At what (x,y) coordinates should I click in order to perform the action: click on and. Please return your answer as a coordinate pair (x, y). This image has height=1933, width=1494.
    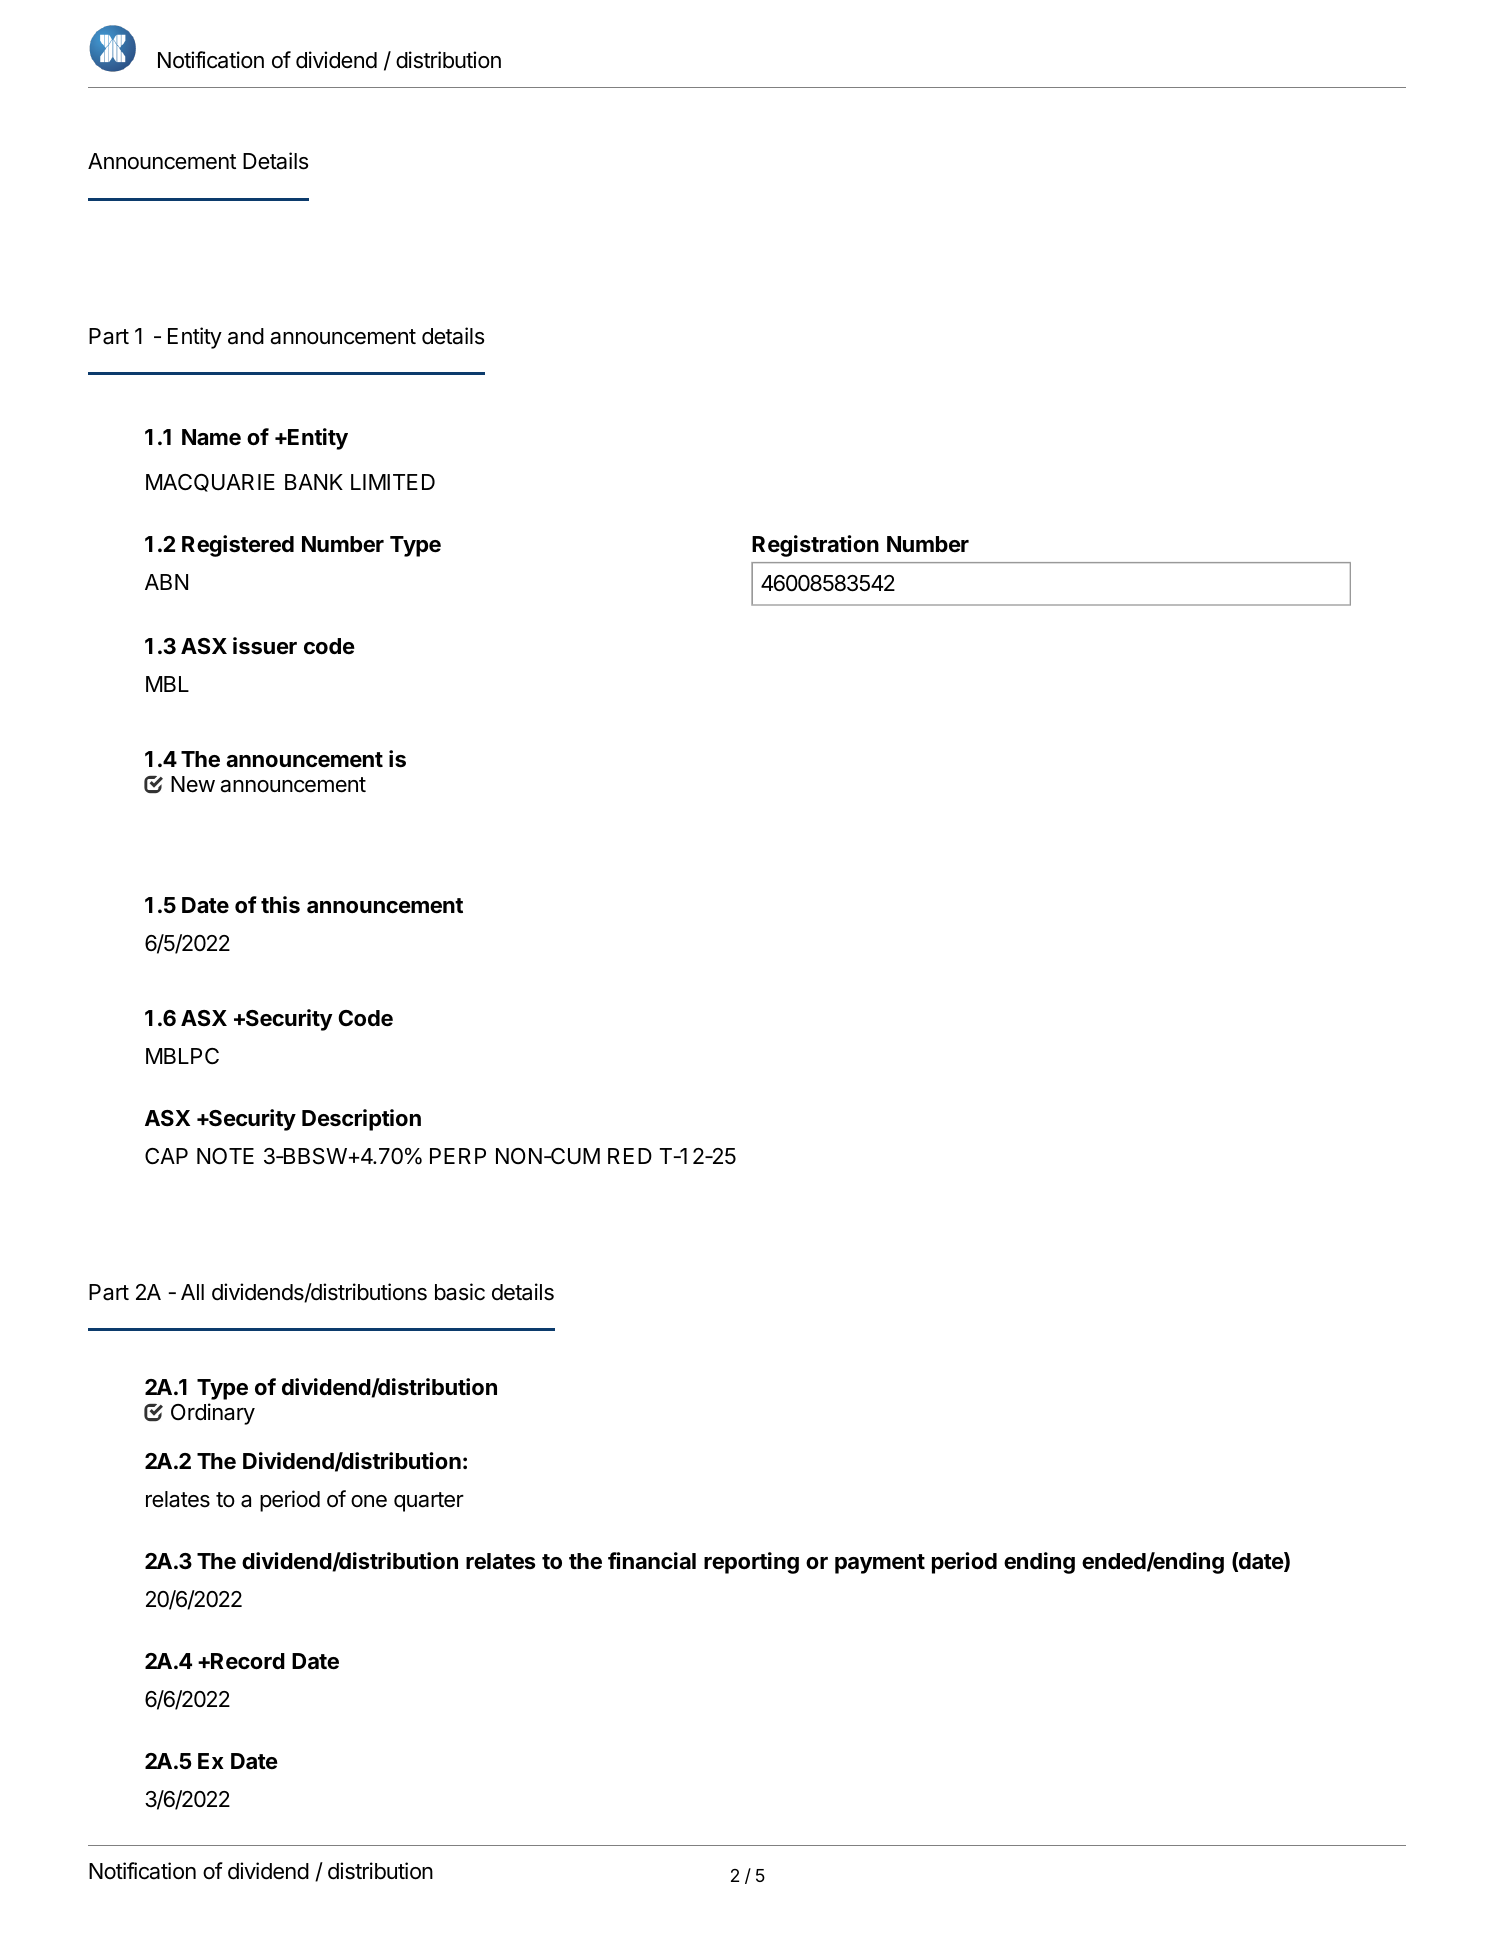
    Looking at the image, I should click on (246, 336).
